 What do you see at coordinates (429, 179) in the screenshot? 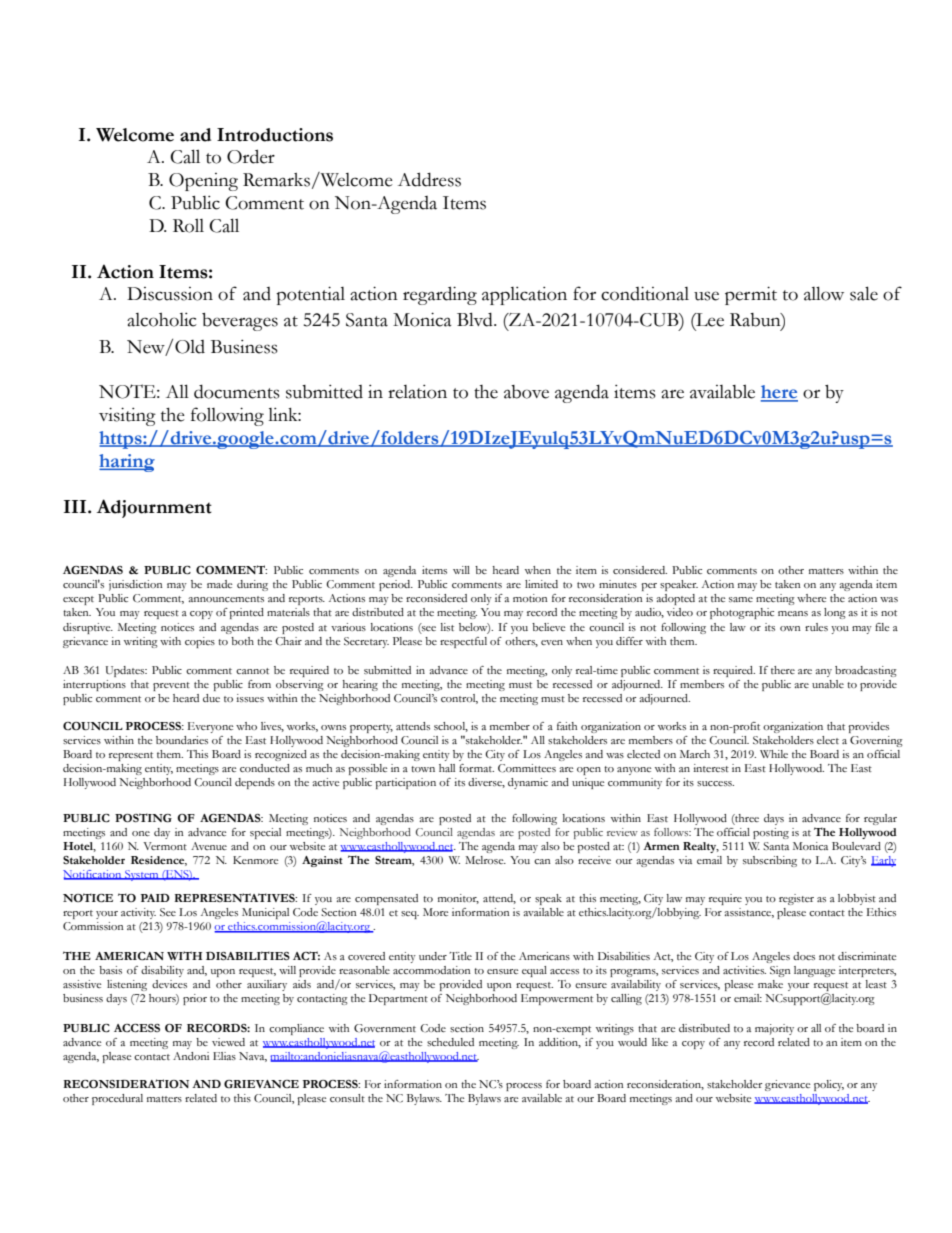
I see `Address` at bounding box center [429, 179].
